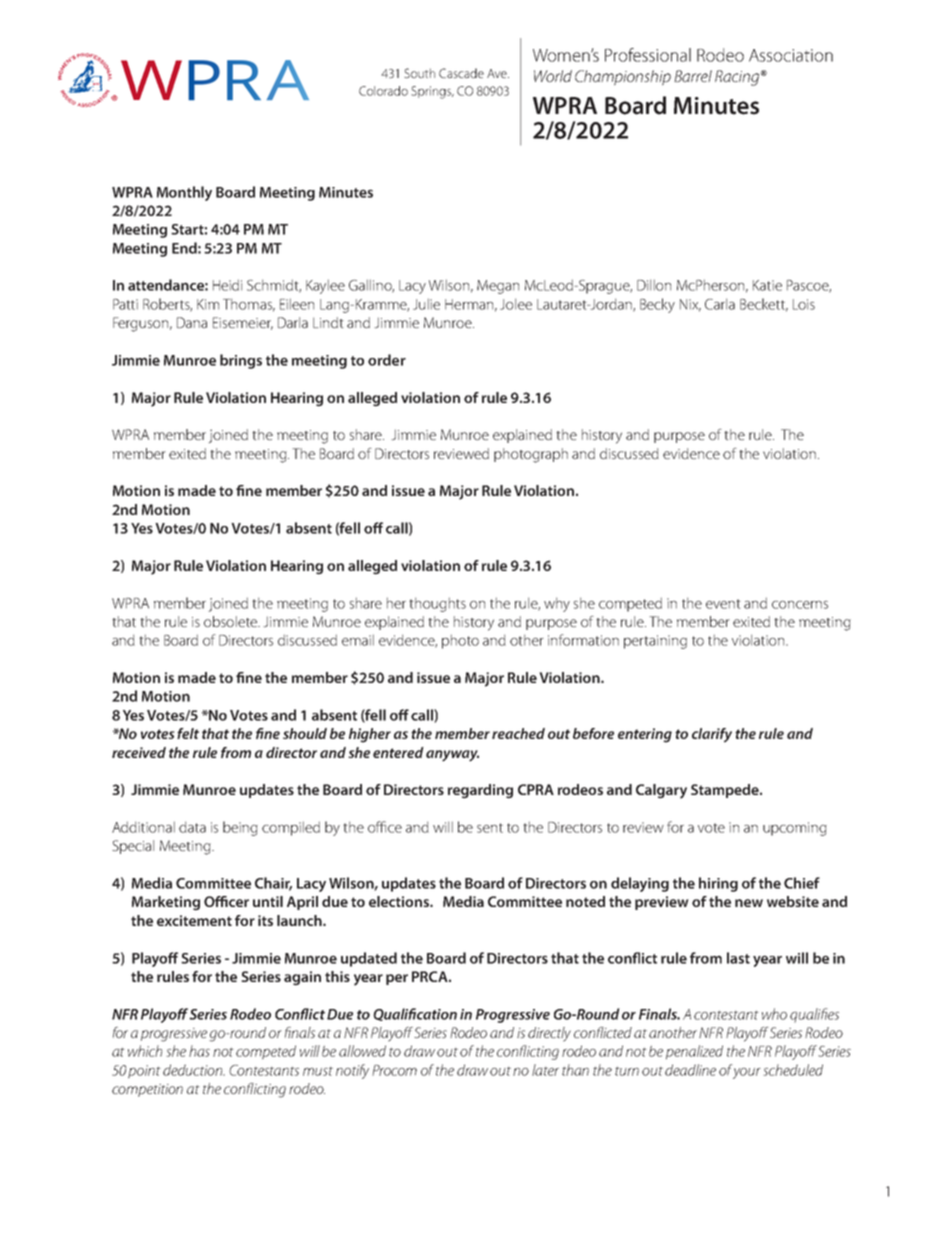 This page has width=952, height=1233. What do you see at coordinates (452, 756) in the page?
I see `anyway` at bounding box center [452, 756].
